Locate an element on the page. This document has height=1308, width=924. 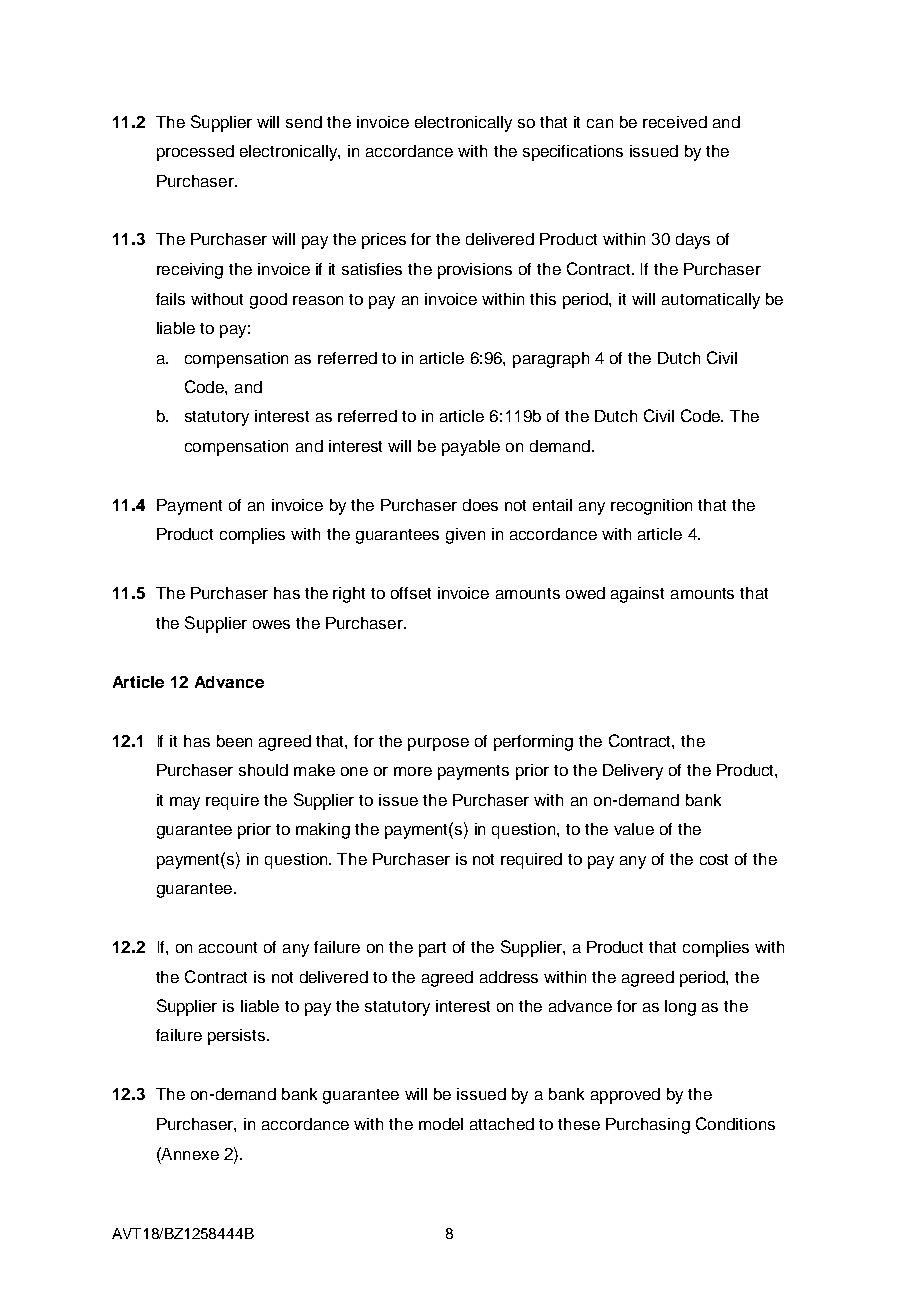
recognition is located at coordinates (651, 507).
